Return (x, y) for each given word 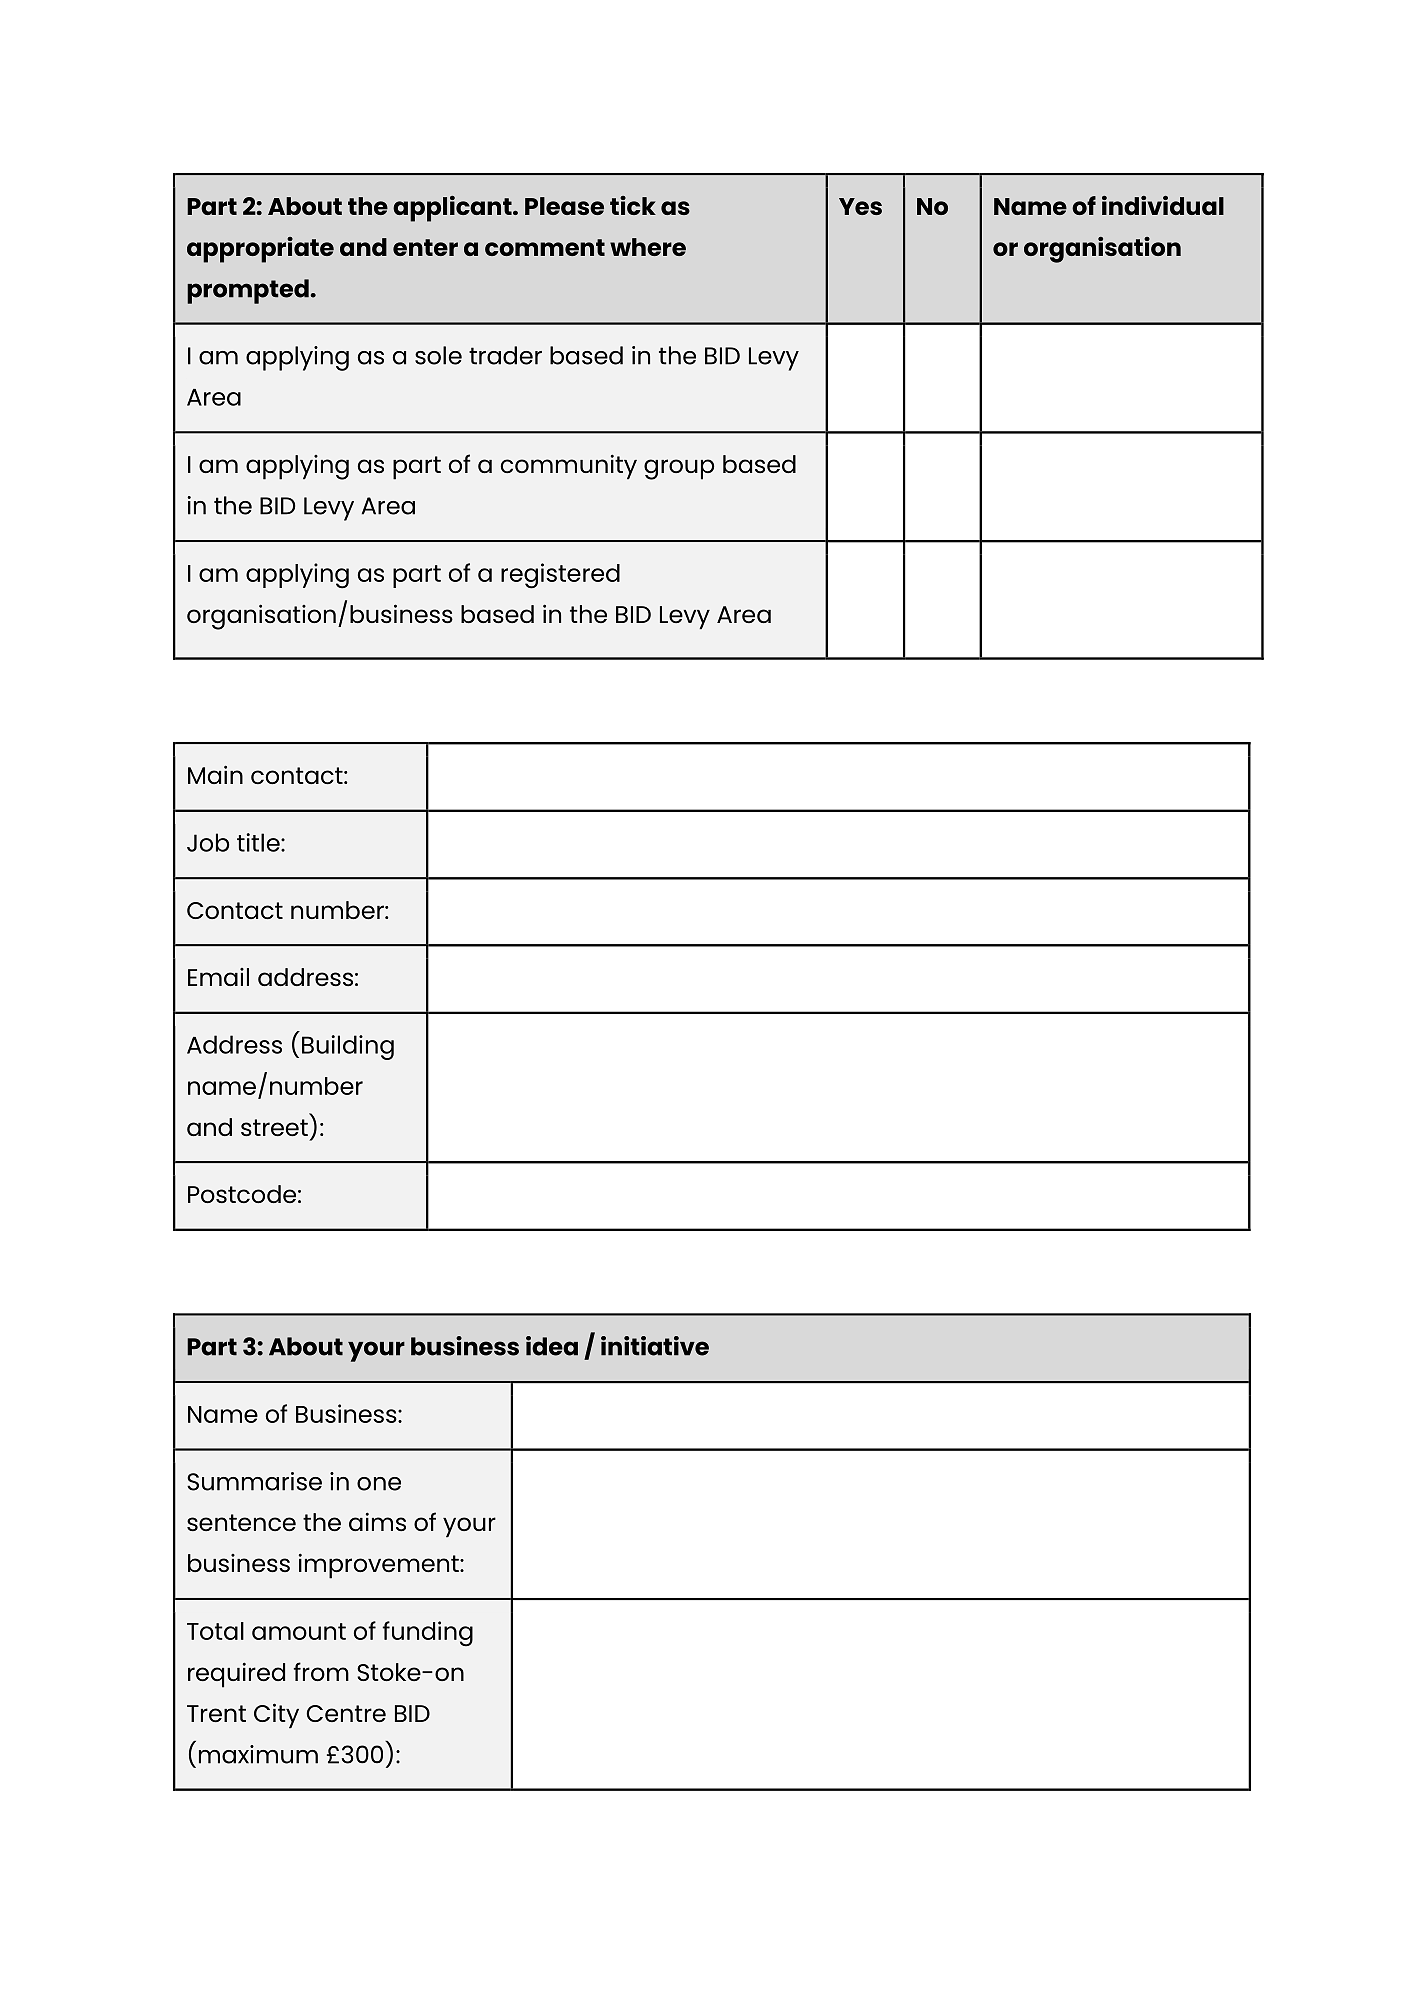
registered (560, 576)
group (679, 469)
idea (552, 1346)
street (274, 1127)
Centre (346, 1713)
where (648, 247)
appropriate (260, 250)
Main (215, 774)
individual (1163, 205)
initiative (655, 1346)
